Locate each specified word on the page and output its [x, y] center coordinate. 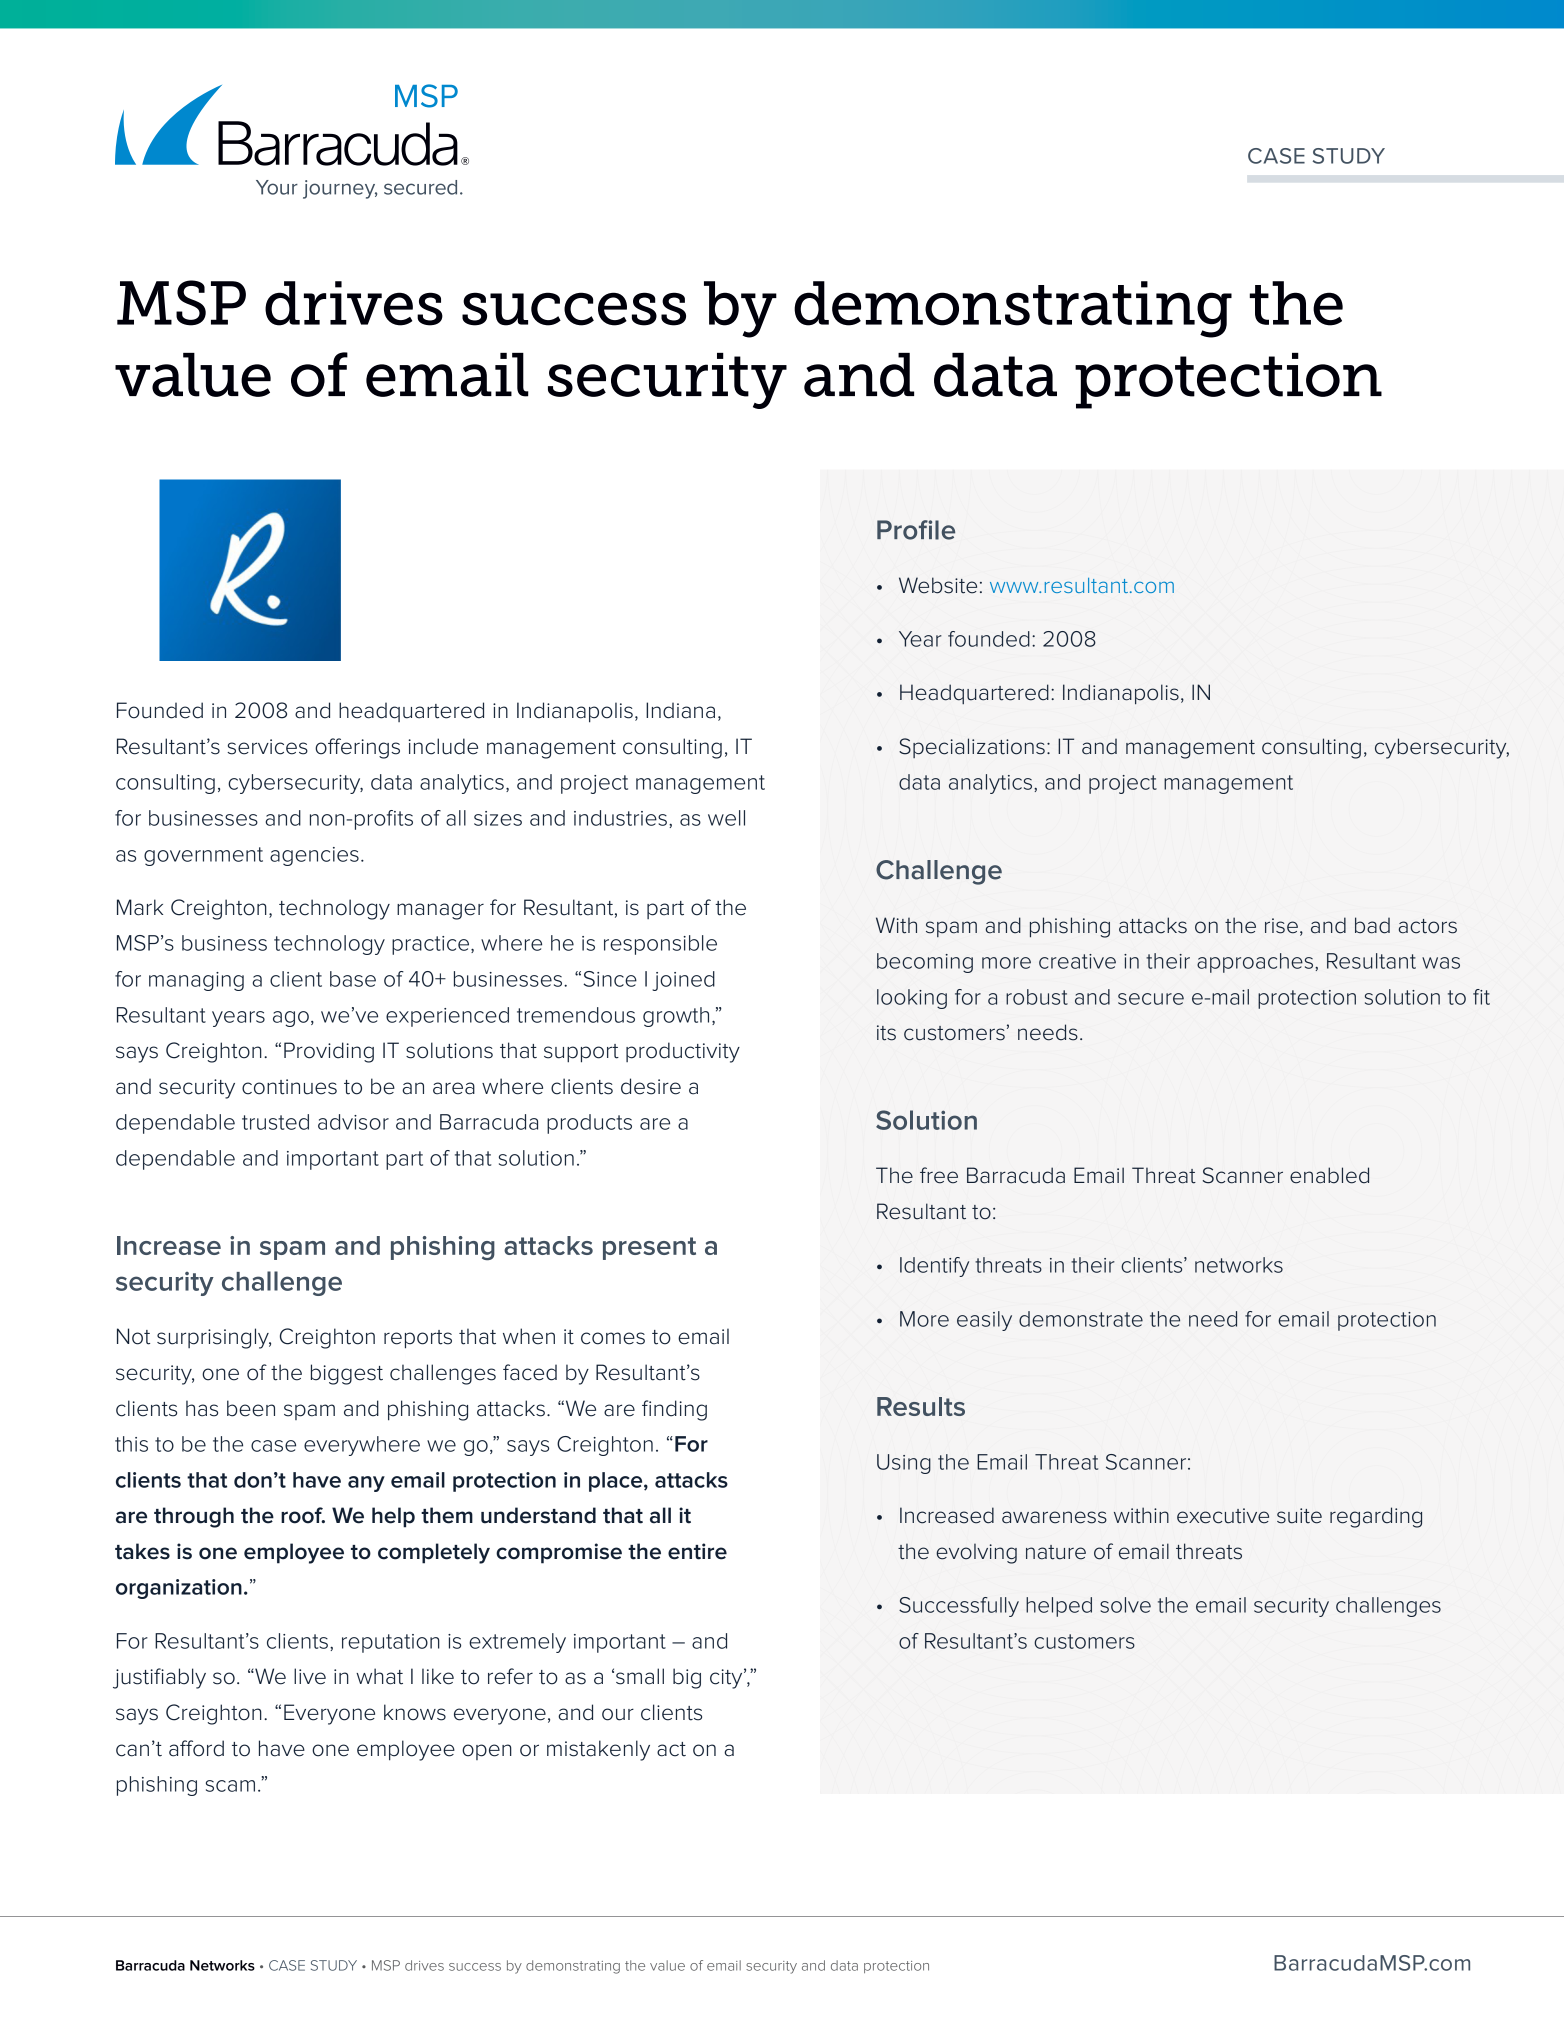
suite [1299, 1516]
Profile [916, 530]
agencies [314, 856]
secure [1151, 999]
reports [418, 1339]
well [726, 818]
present [649, 1248]
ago [291, 1019]
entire [697, 1551]
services [267, 747]
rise [1281, 926]
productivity [683, 1052]
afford [196, 1748]
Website [938, 585]
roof [303, 1515]
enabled [1329, 1175]
